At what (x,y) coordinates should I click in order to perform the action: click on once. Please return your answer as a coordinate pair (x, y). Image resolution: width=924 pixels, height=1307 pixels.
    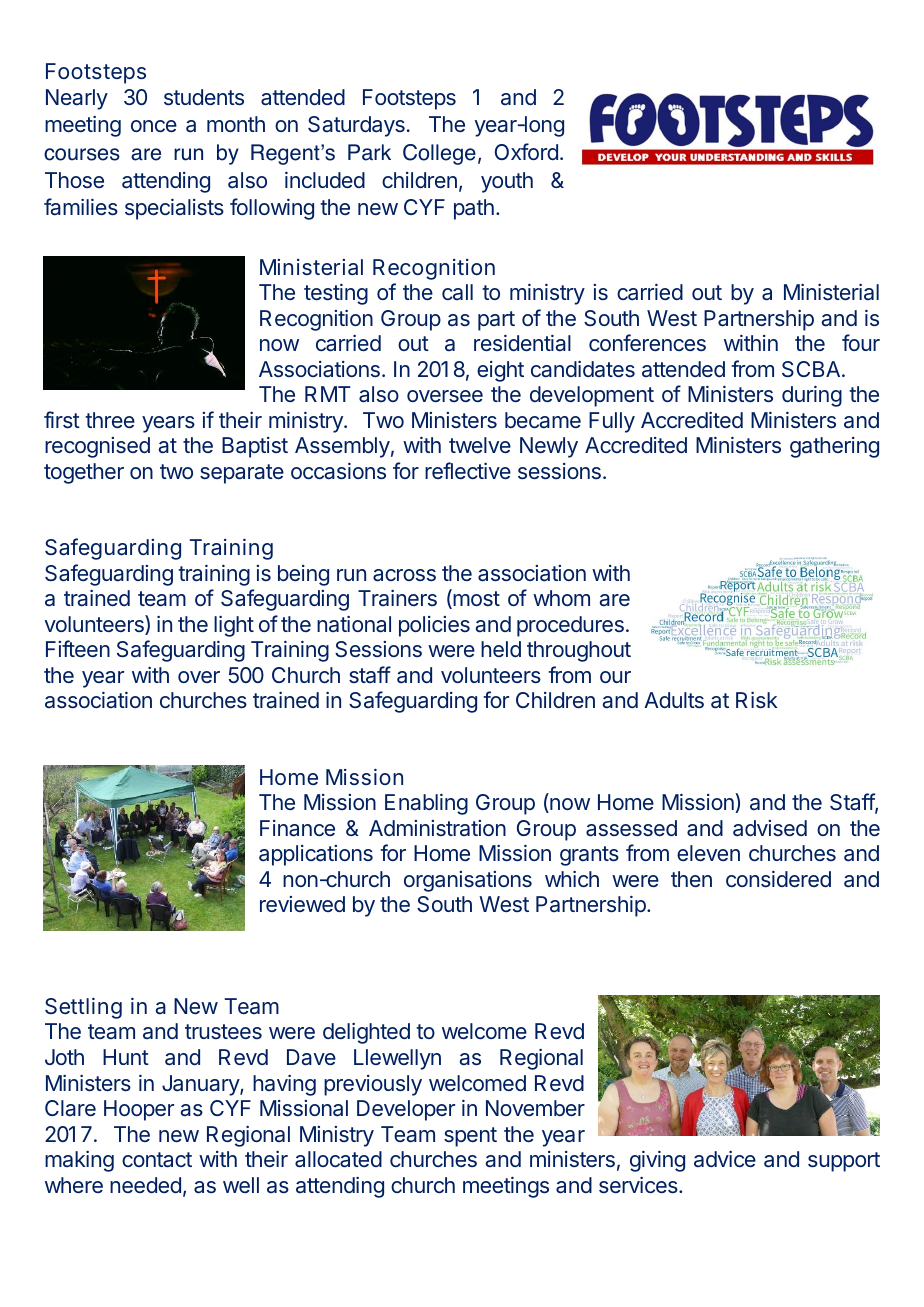
    Looking at the image, I should click on (154, 126).
